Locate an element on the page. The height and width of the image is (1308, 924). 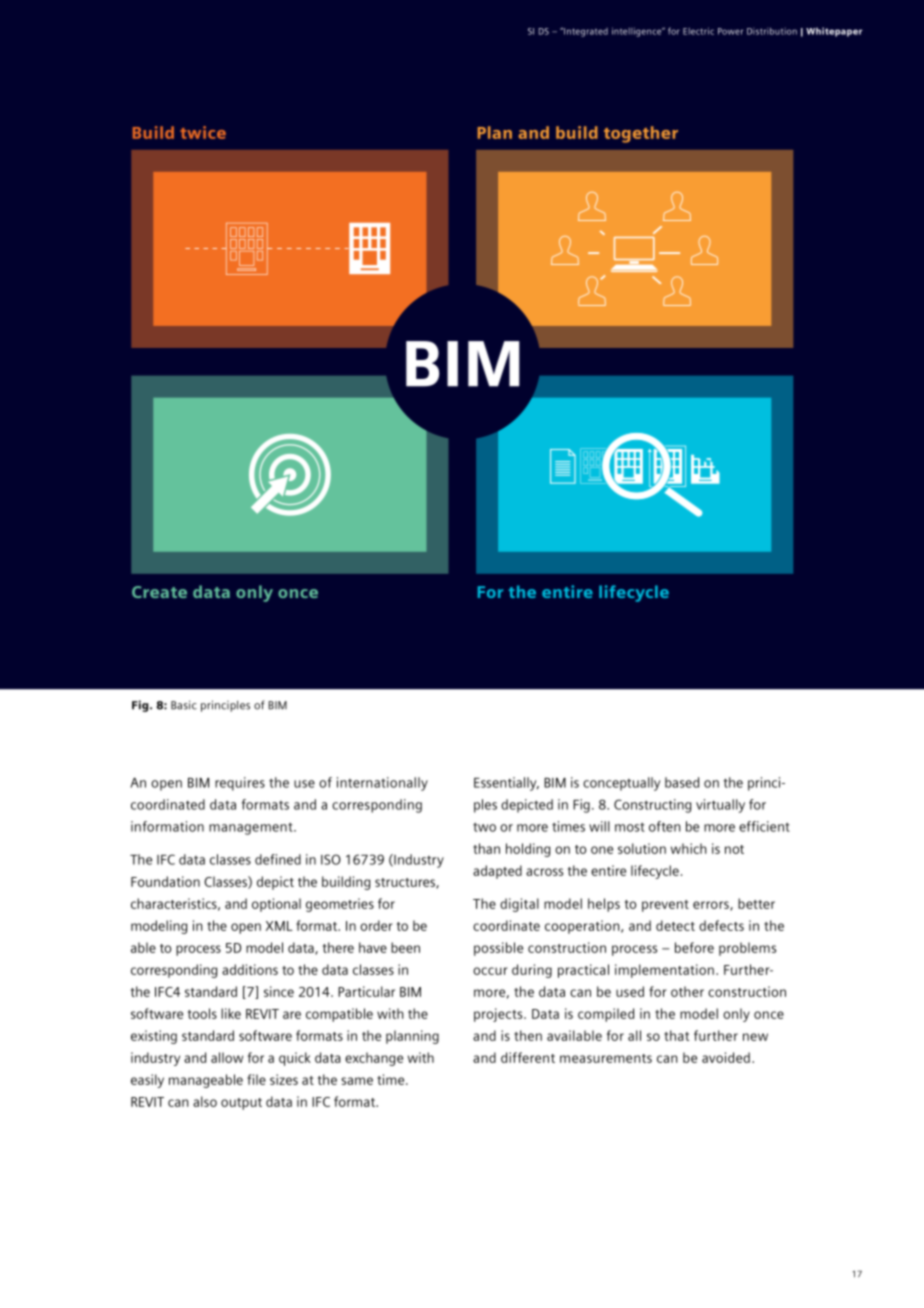
Essentially is located at coordinates (506, 784).
